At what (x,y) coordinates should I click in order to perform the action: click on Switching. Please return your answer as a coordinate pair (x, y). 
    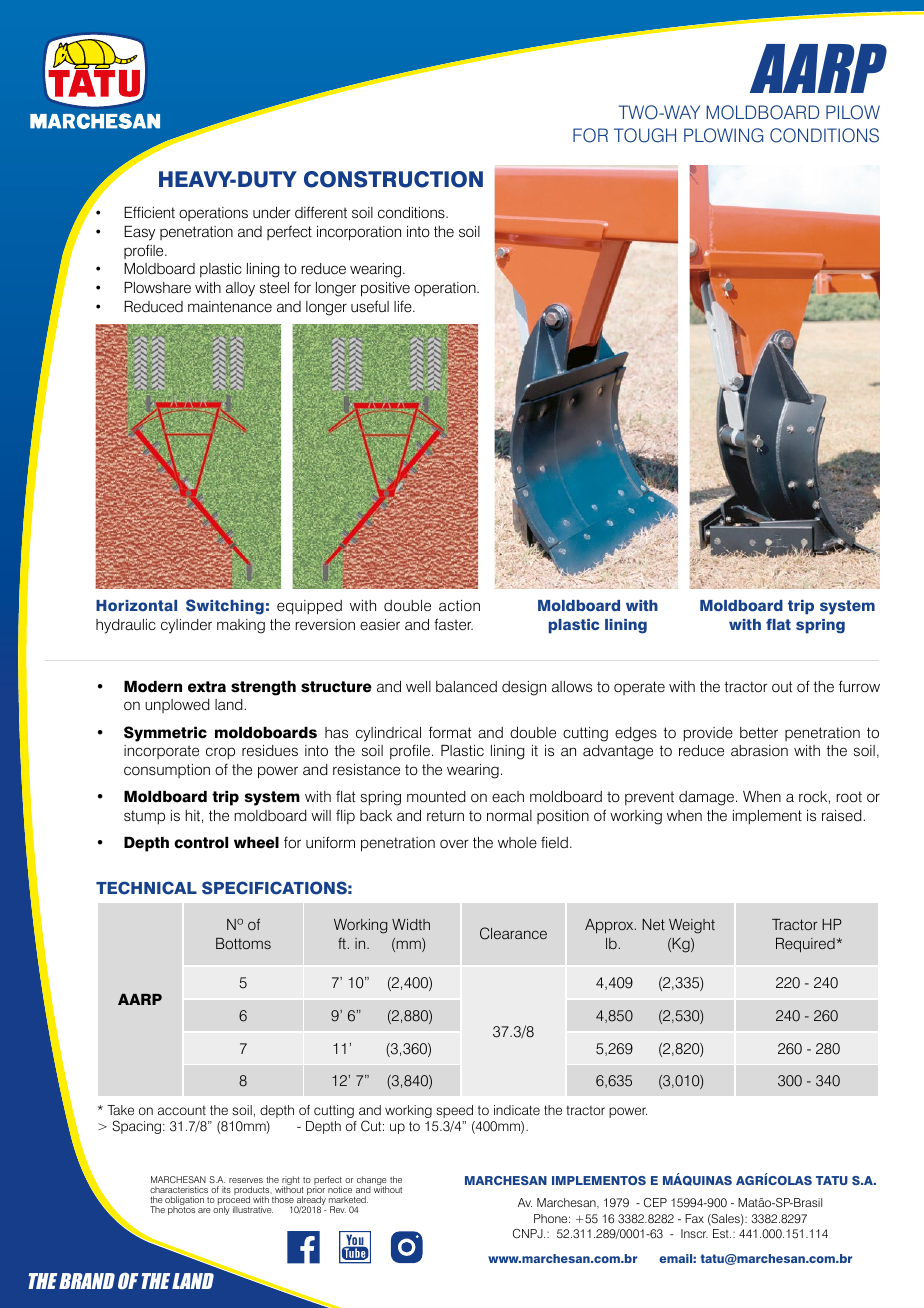
    Looking at the image, I should click on (225, 607).
